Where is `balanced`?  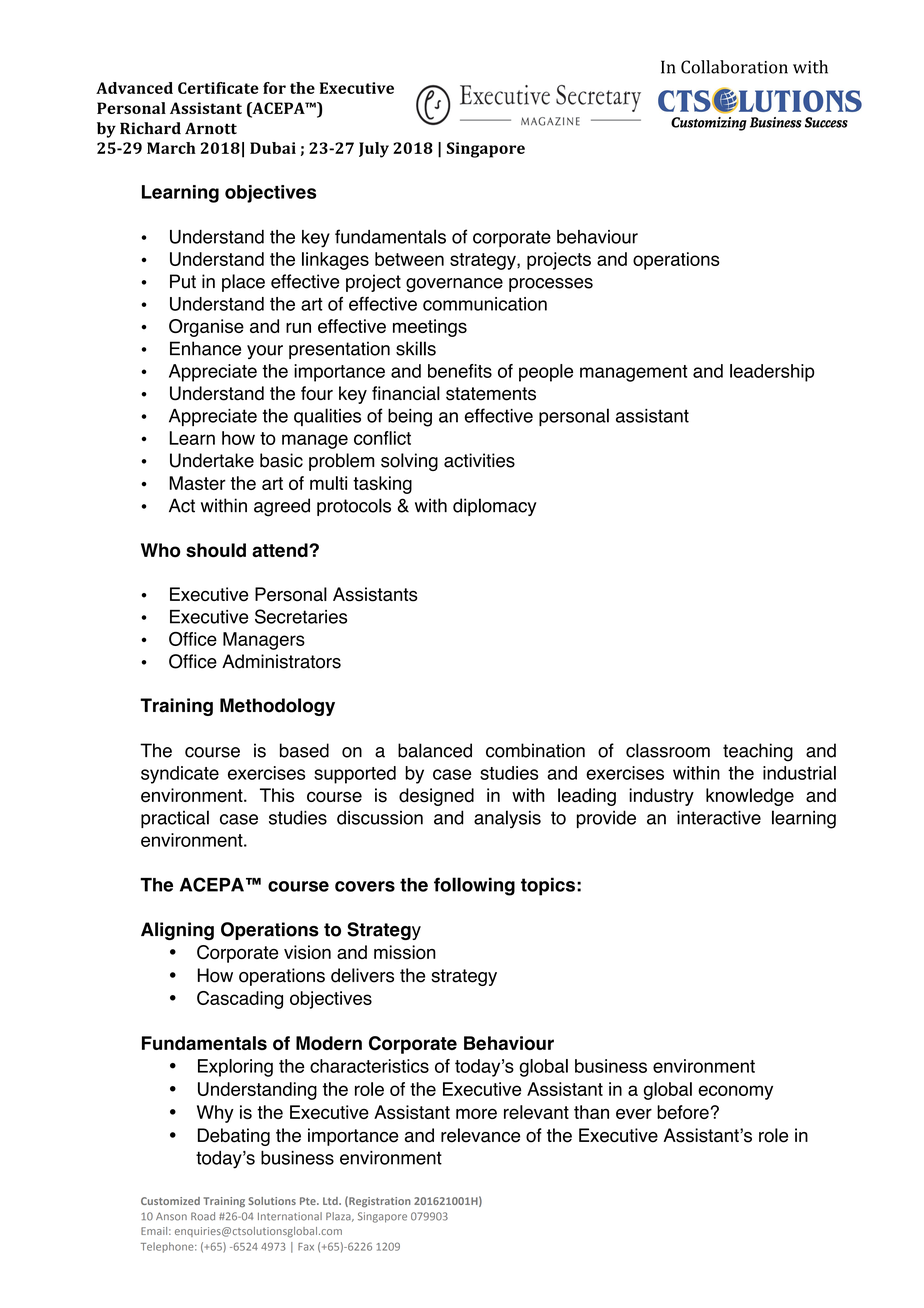 balanced is located at coordinates (435, 750).
